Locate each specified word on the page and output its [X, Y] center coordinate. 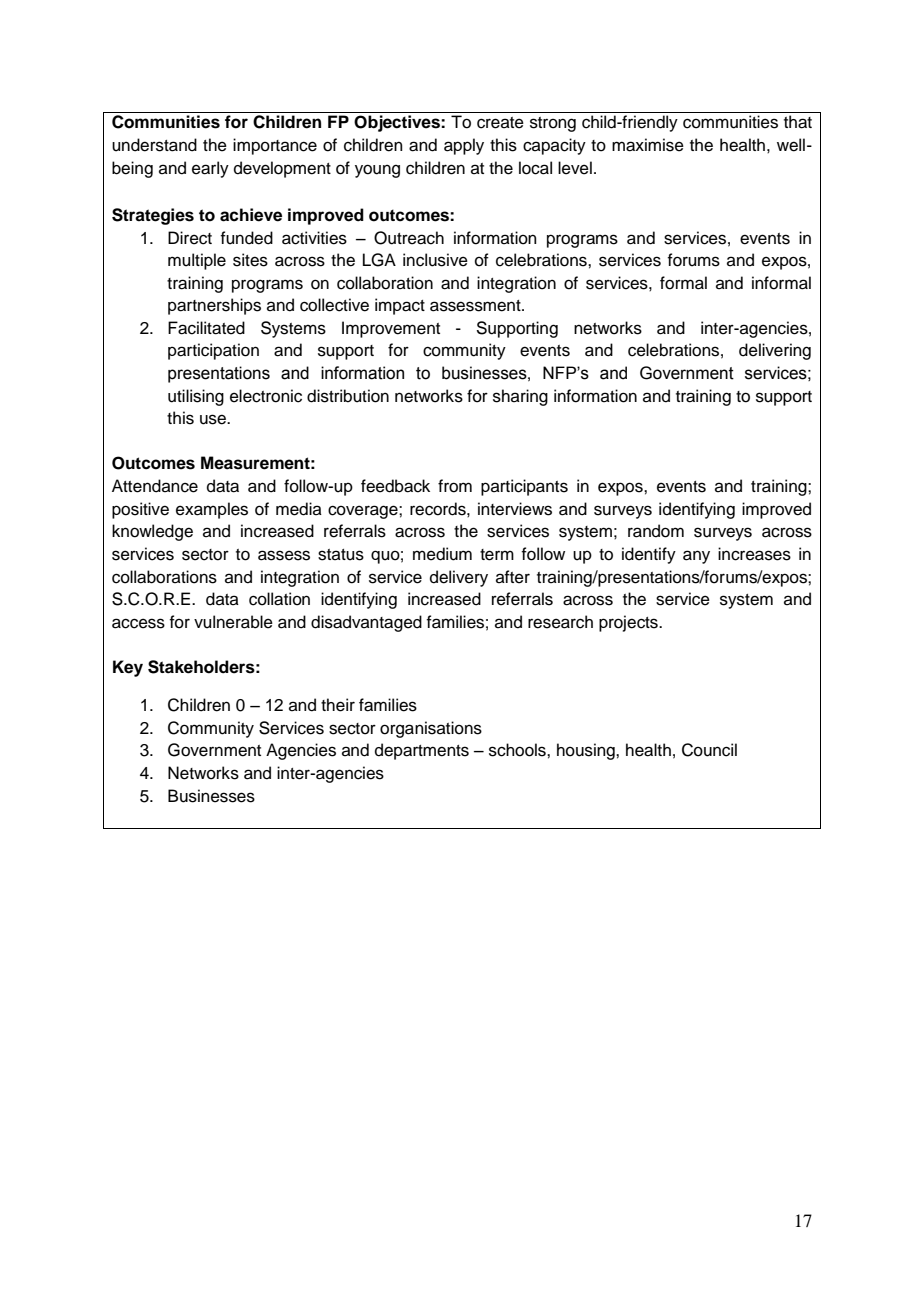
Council [709, 750]
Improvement [391, 329]
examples [212, 510]
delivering [775, 351]
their [338, 705]
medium [442, 554]
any [696, 557]
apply [464, 146]
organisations [431, 729]
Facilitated [206, 328]
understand [154, 145]
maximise [648, 145]
